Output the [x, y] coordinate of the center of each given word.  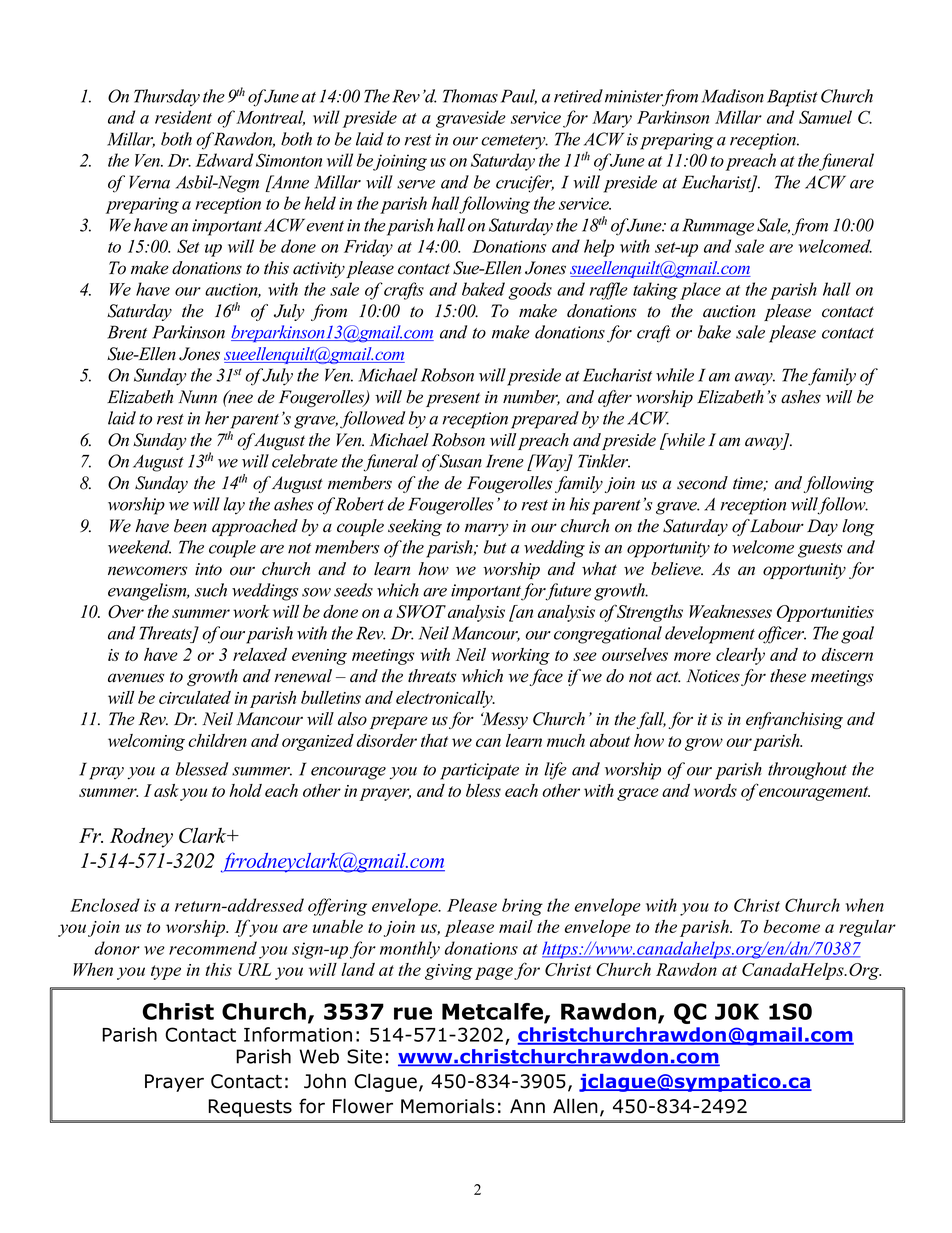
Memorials [447, 1106]
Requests [250, 1108]
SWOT [421, 611]
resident [183, 117]
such [211, 590]
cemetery [514, 142]
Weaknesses [730, 611]
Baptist [792, 98]
